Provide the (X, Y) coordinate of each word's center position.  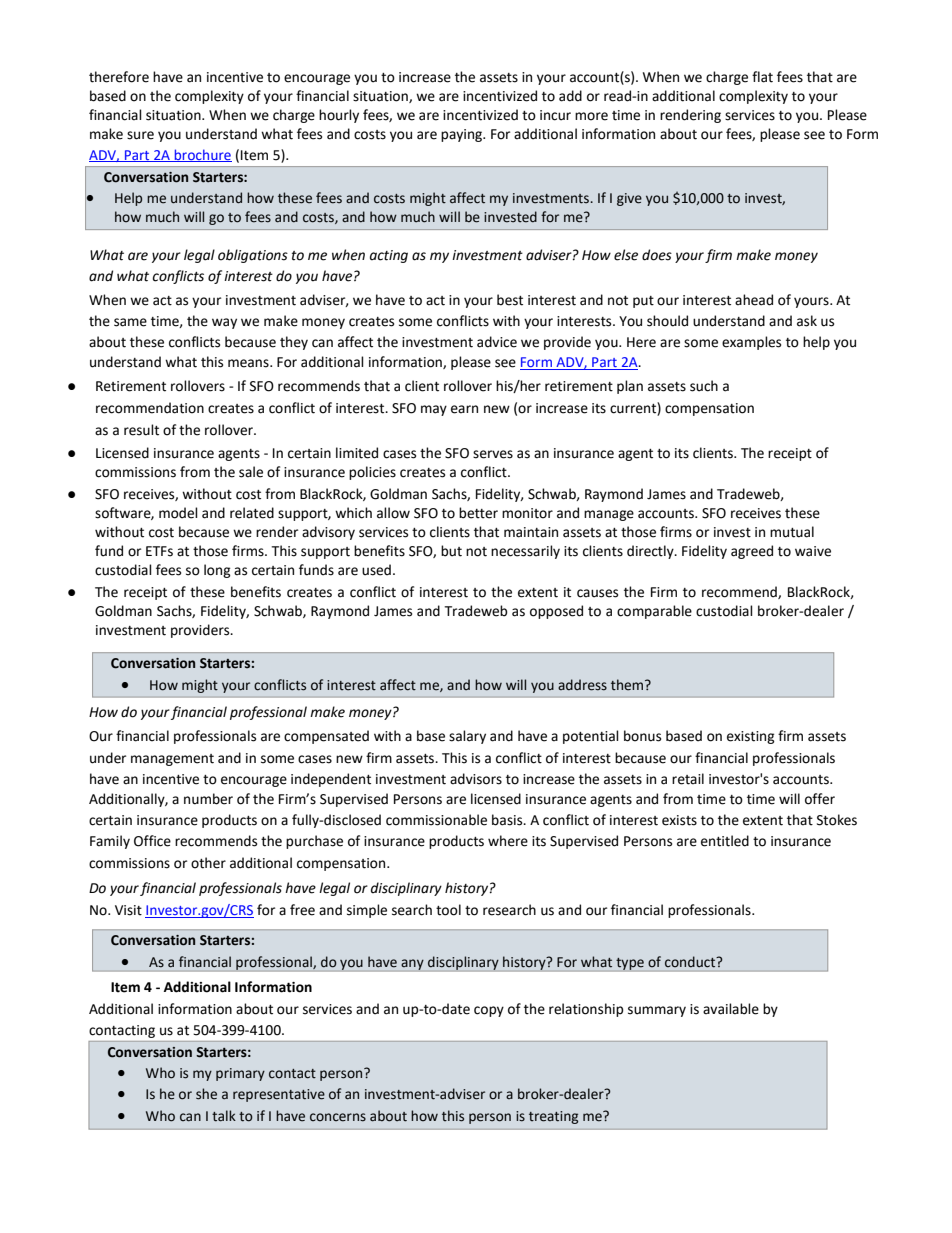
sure (140, 135)
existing (751, 737)
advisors (476, 779)
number (208, 799)
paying (463, 135)
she (206, 1094)
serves (493, 454)
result (141, 430)
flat (762, 77)
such (704, 386)
